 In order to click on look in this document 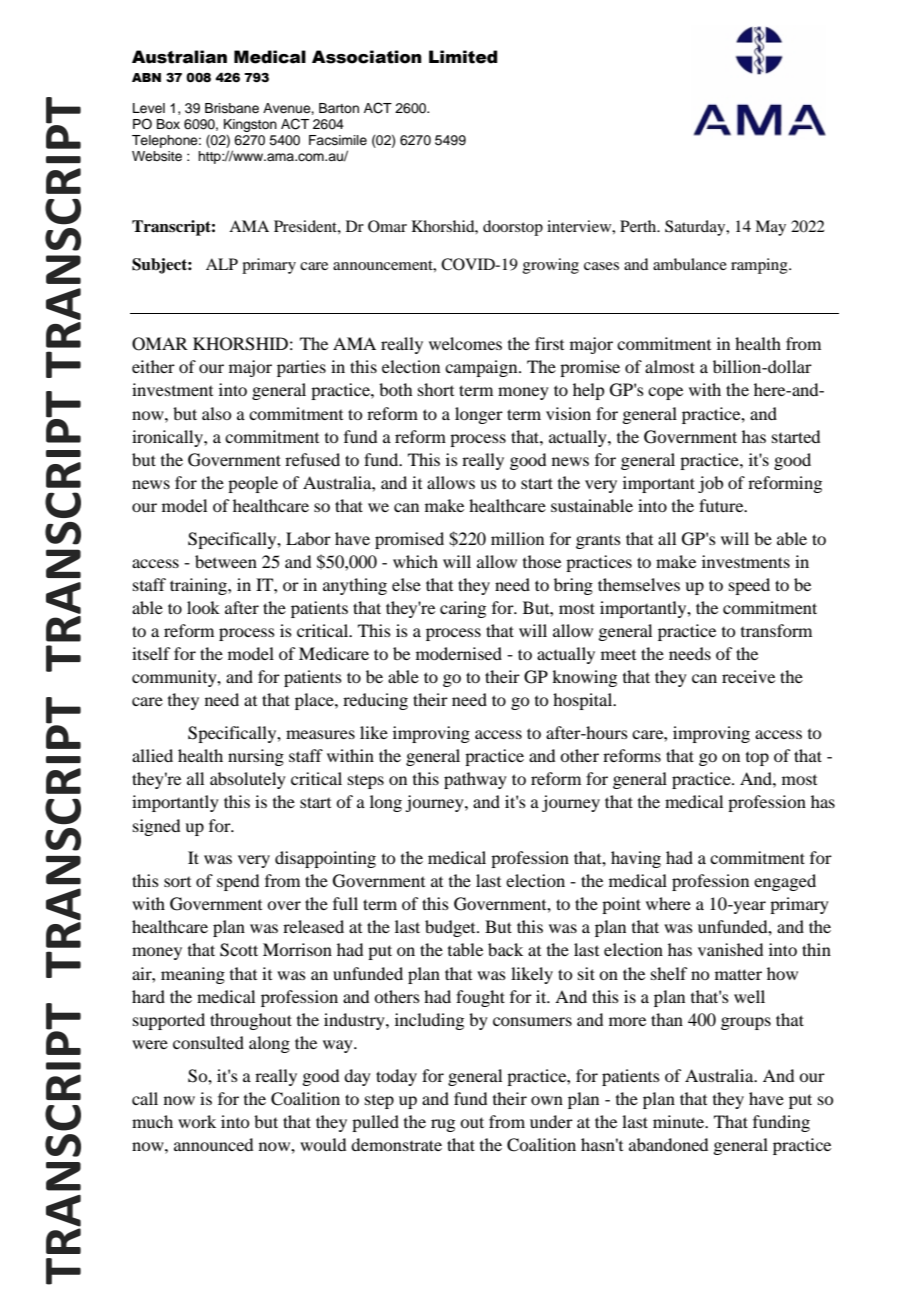, I will do `click(203, 607)`.
